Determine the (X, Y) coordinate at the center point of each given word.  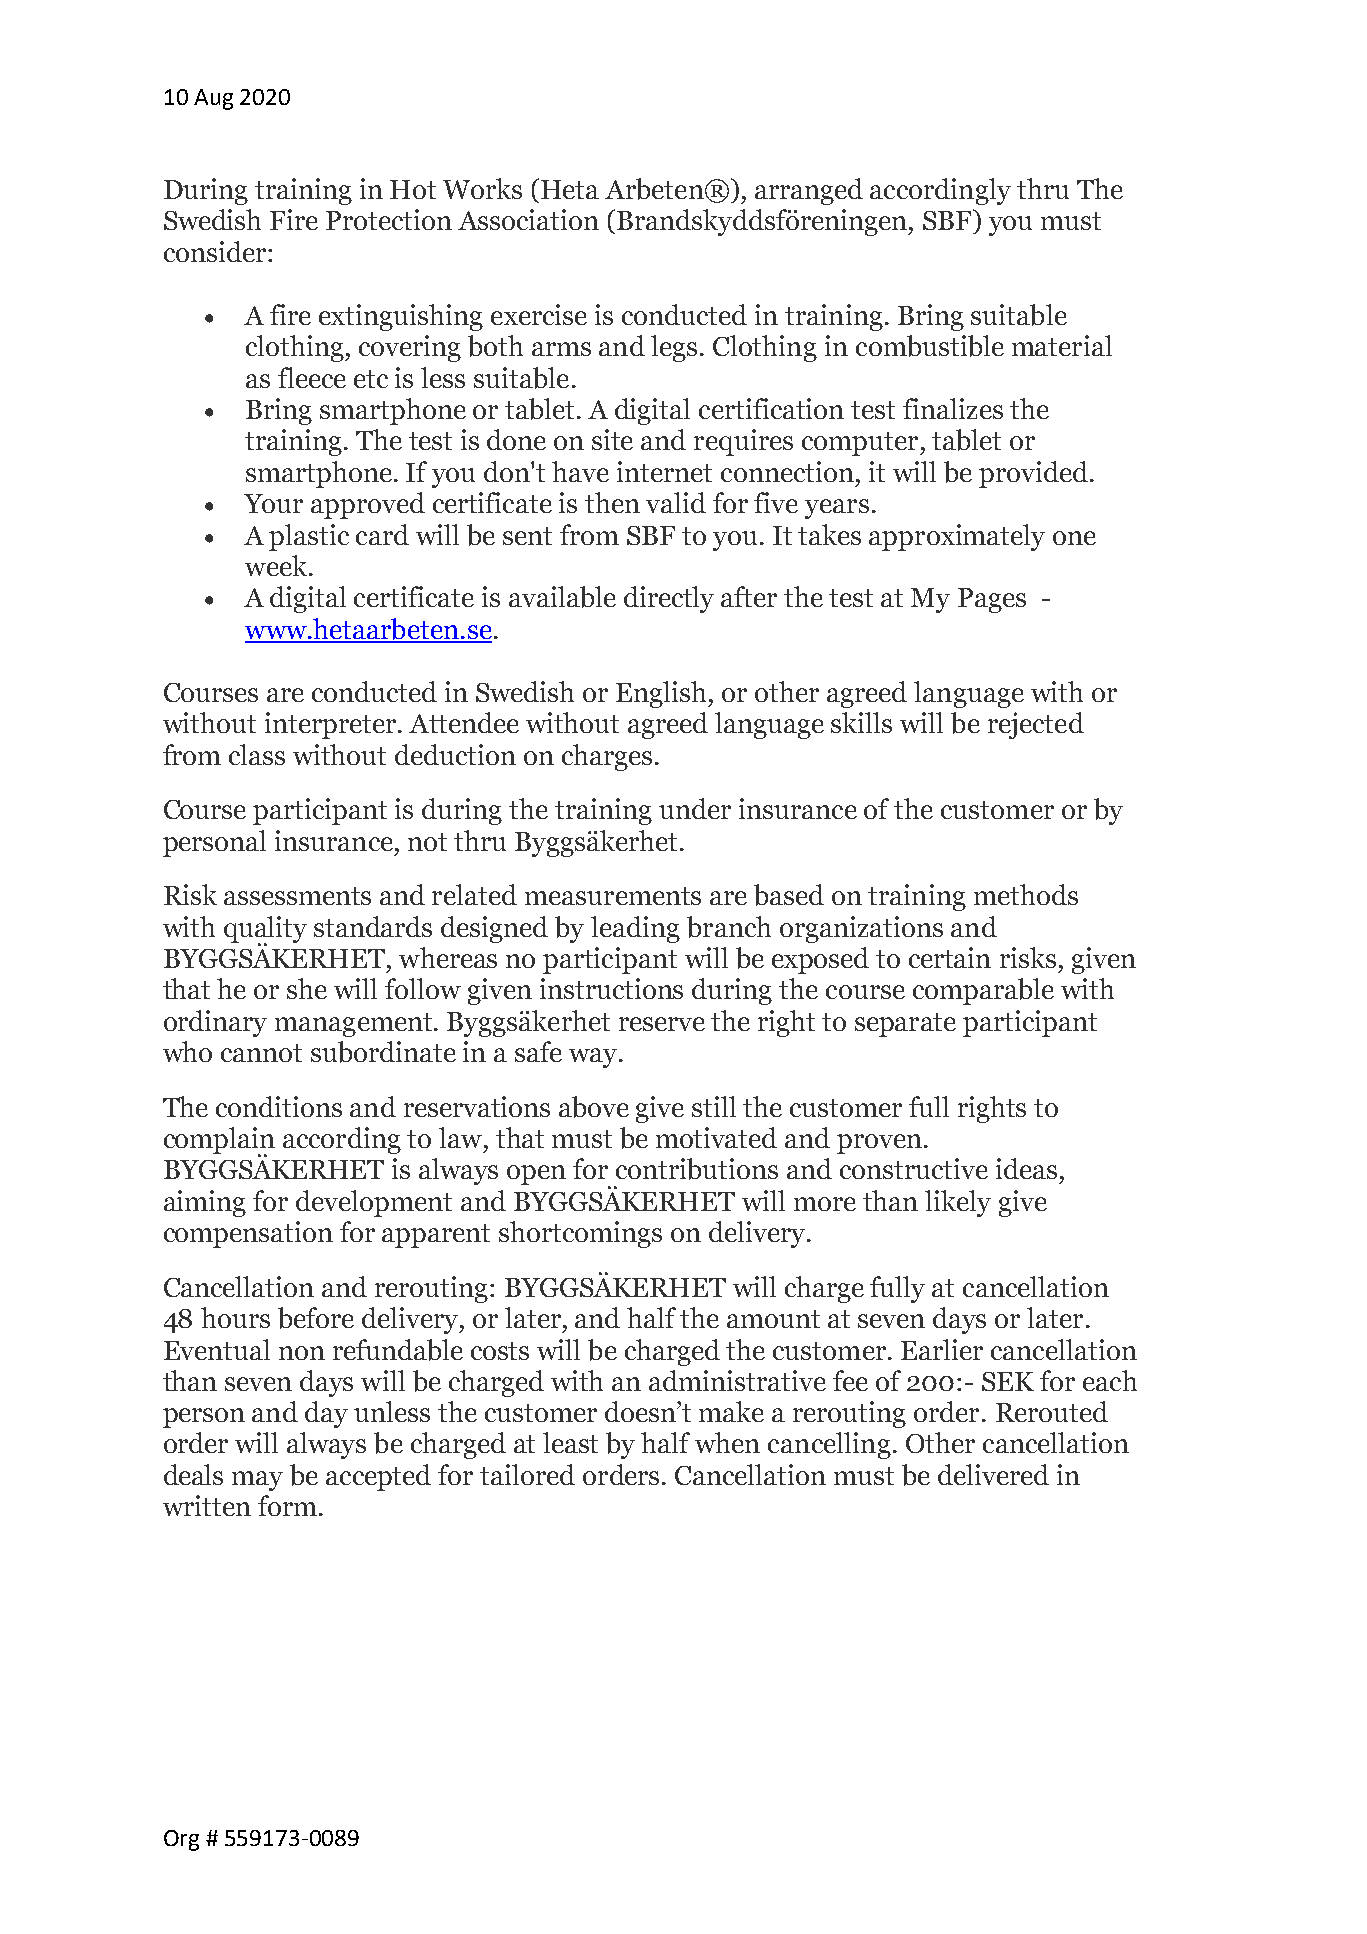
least (570, 1442)
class (257, 754)
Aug (213, 99)
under (695, 808)
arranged (809, 191)
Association (528, 219)
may (257, 1481)
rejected (1036, 725)
